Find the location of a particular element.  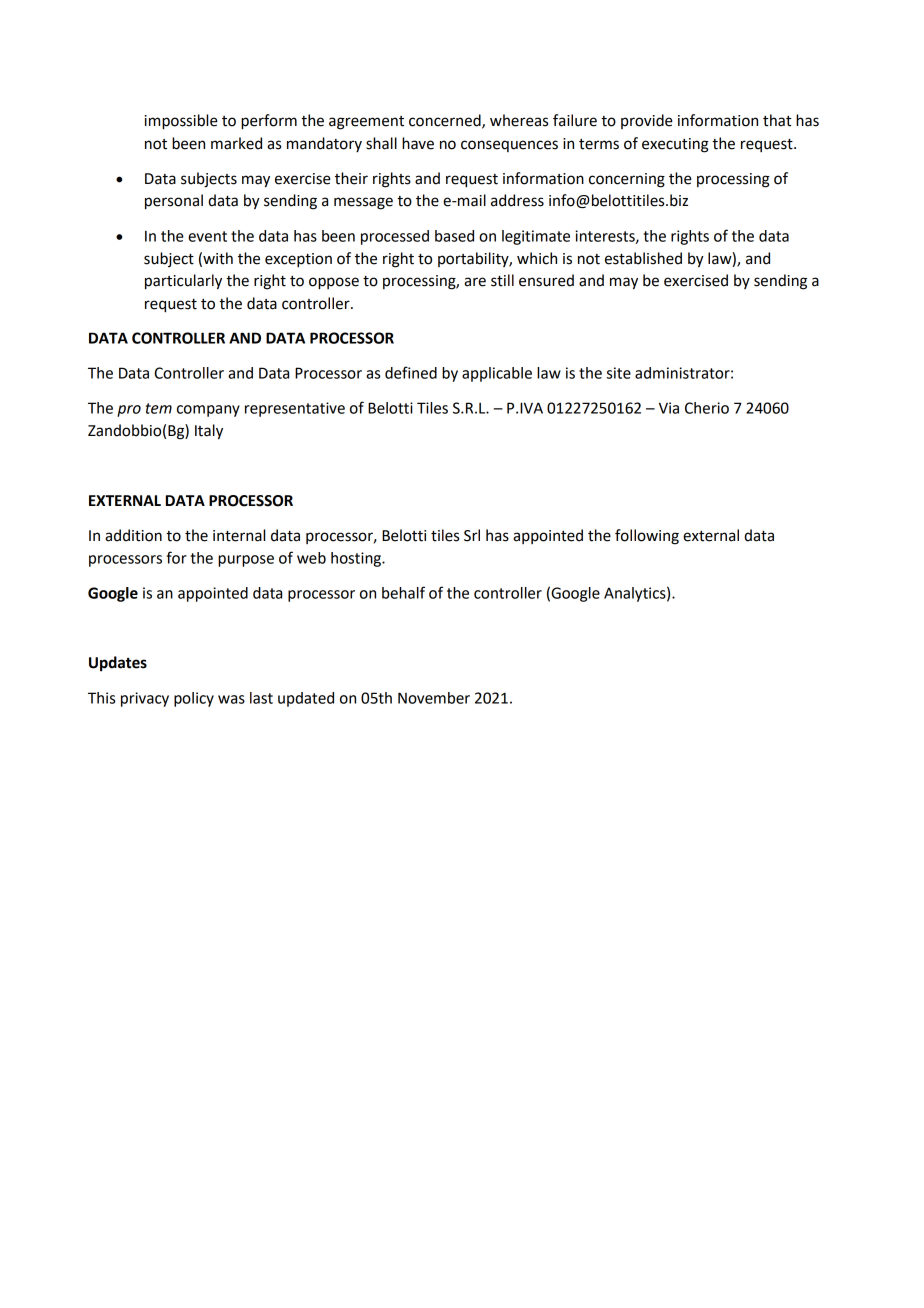

have is located at coordinates (418, 143).
